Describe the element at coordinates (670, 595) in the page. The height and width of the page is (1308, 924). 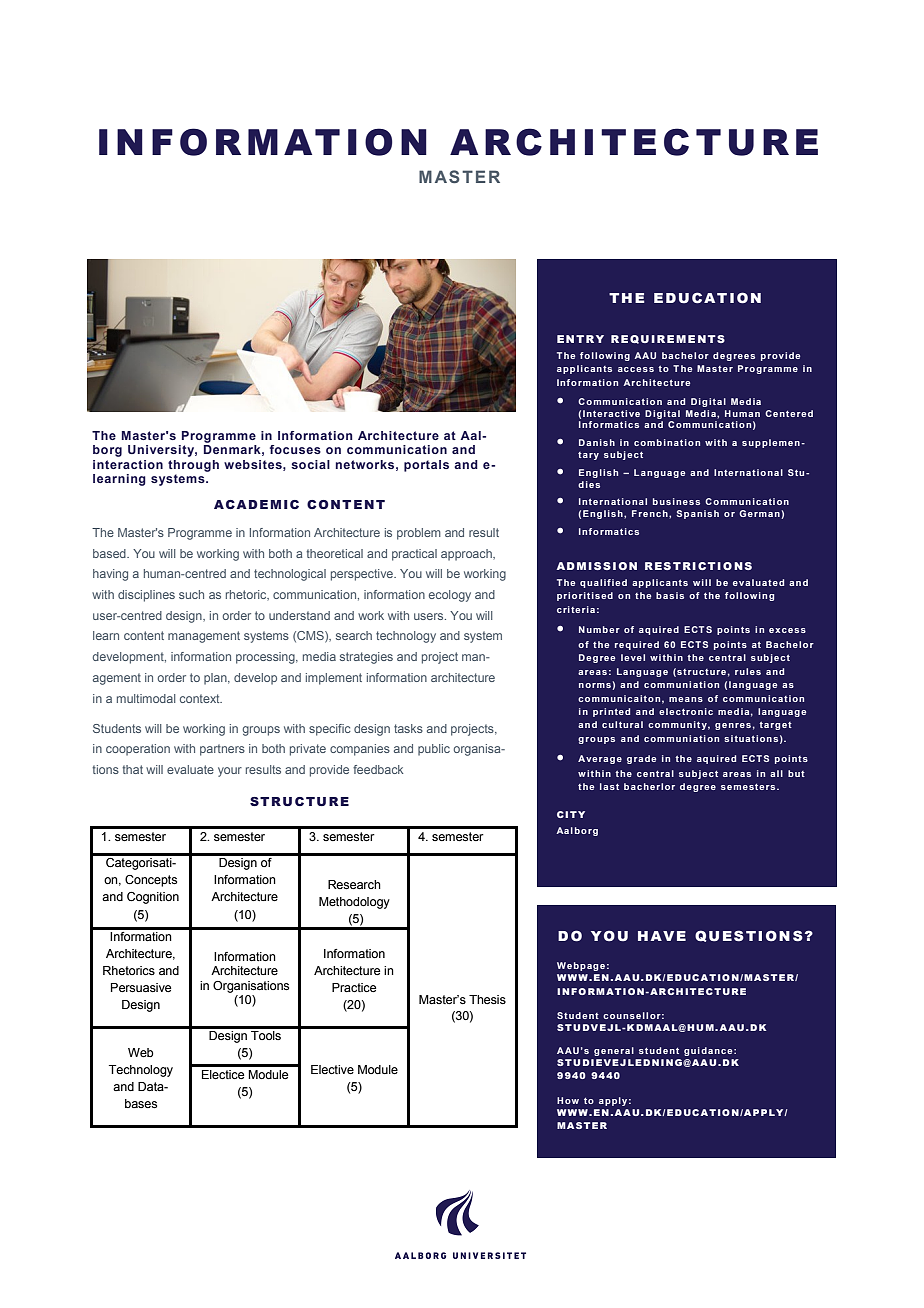
I see `basis` at that location.
